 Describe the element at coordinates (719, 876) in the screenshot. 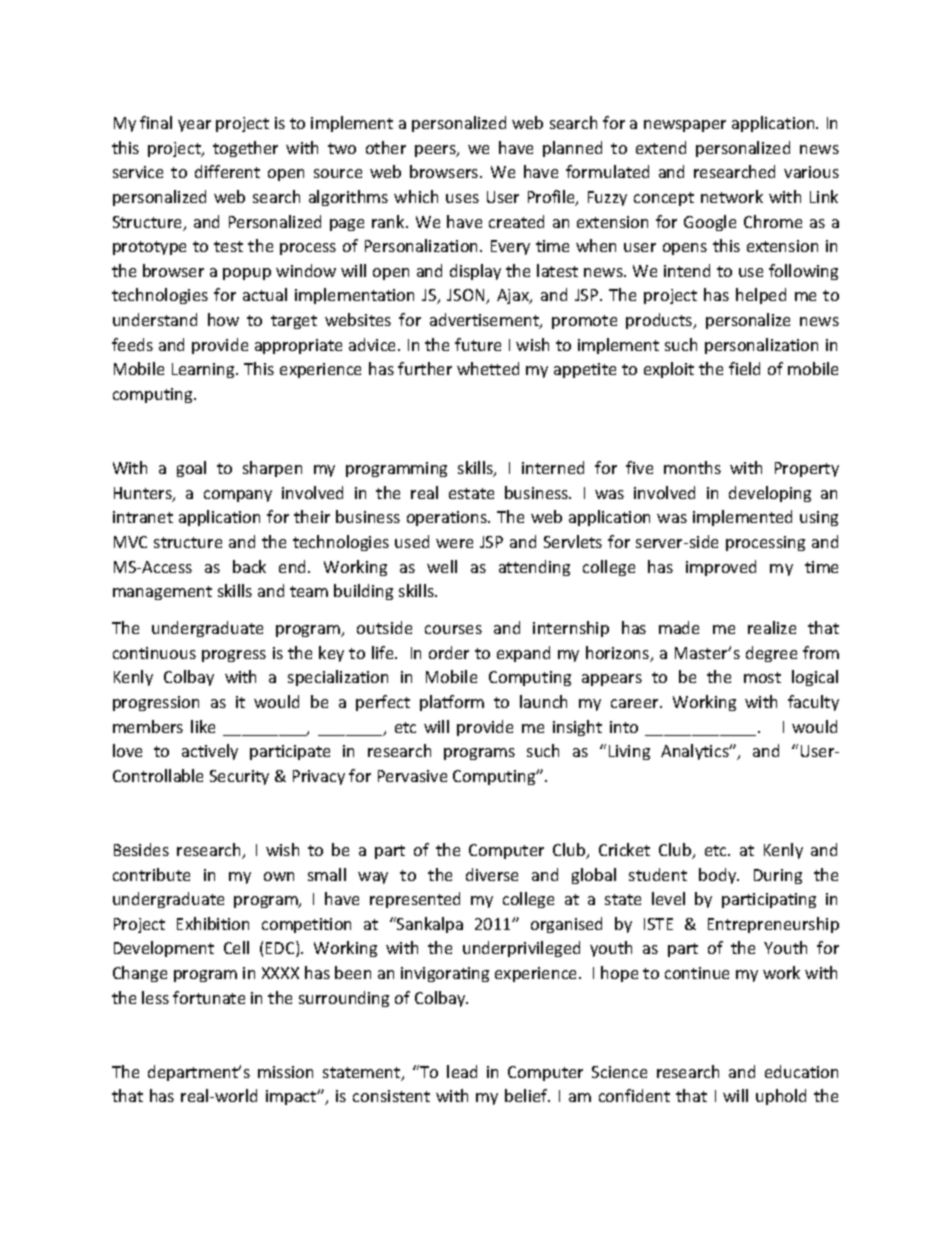

I see `body` at that location.
